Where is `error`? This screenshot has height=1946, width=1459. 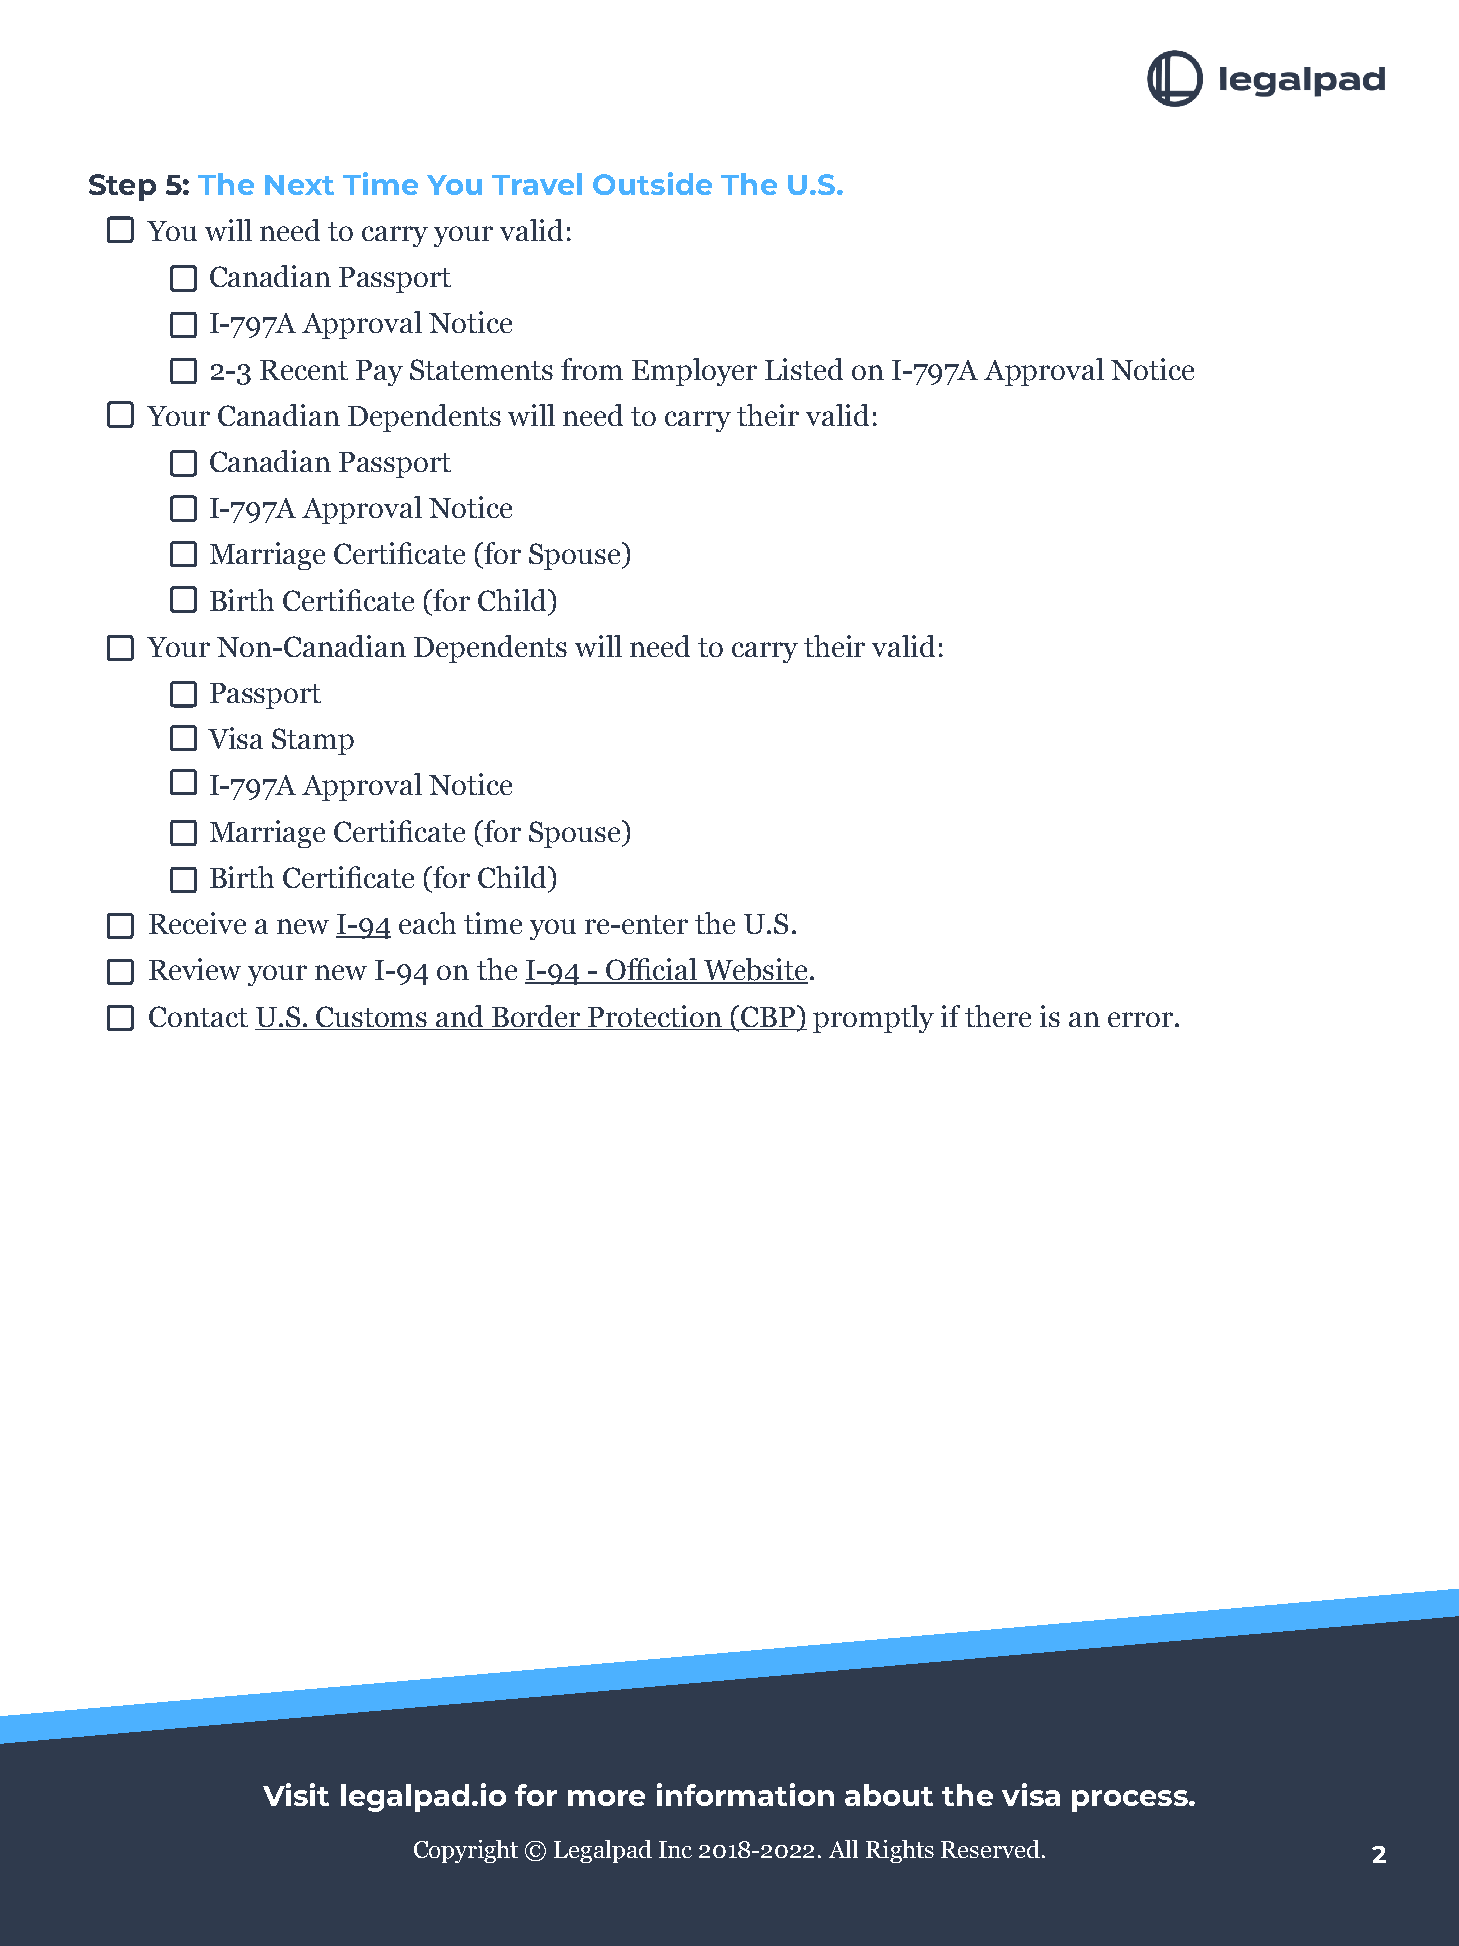
error is located at coordinates (1140, 1019).
